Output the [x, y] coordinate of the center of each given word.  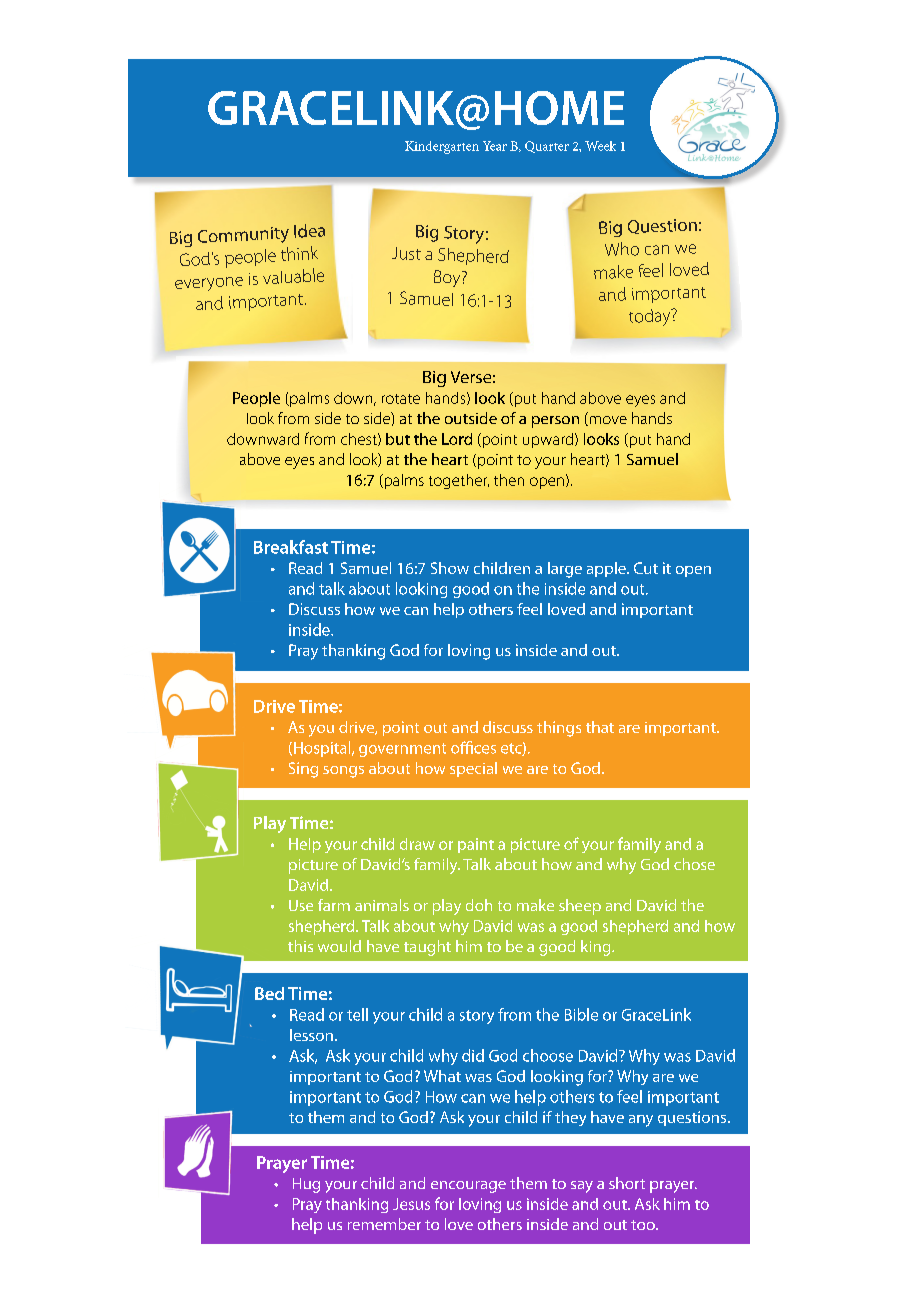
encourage [468, 1187]
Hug [306, 1185]
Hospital [322, 749]
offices [473, 747]
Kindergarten [442, 147]
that [600, 727]
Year [495, 146]
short [627, 1183]
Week [600, 146]
